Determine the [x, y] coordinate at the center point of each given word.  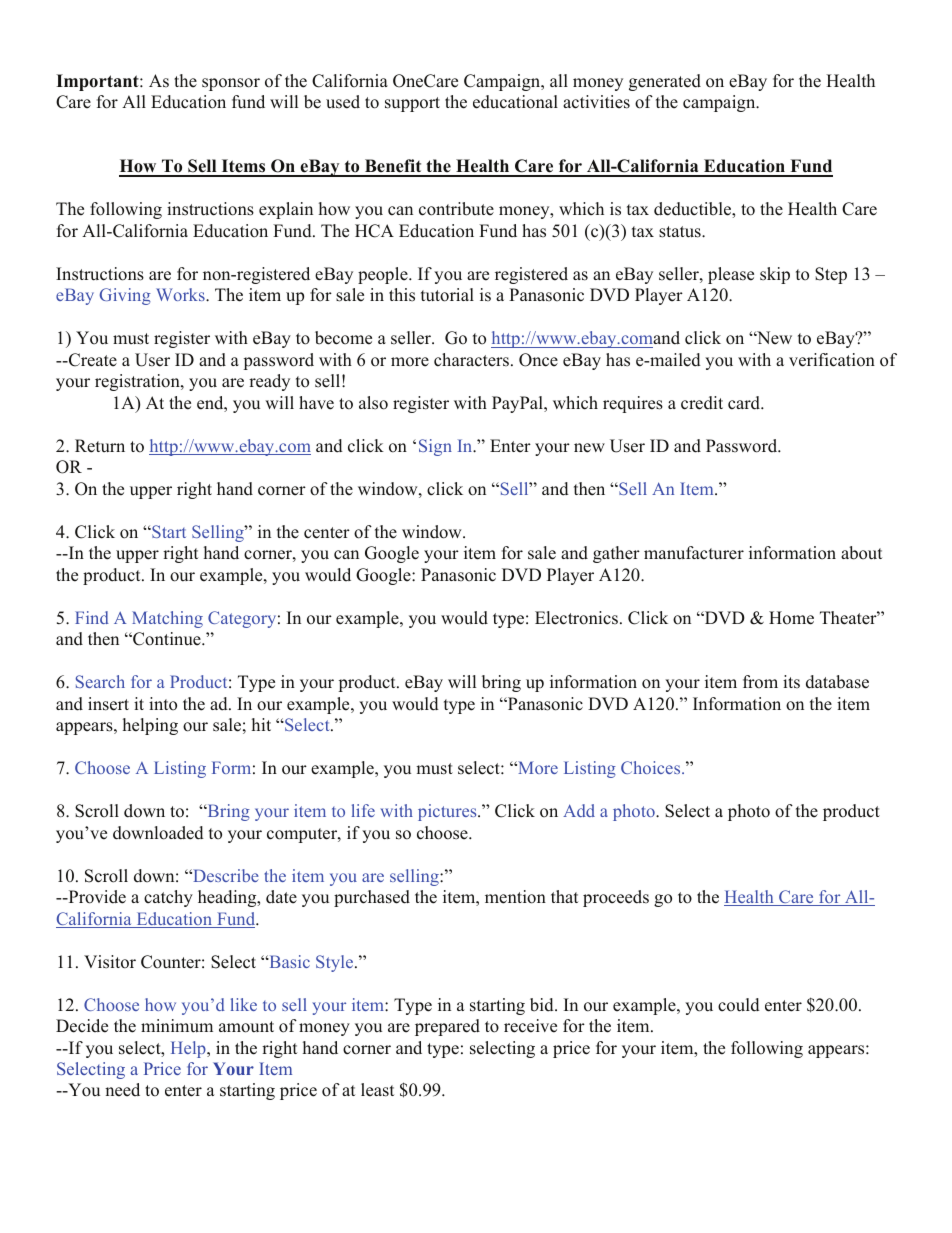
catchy [168, 898]
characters [471, 360]
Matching [167, 619]
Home [791, 618]
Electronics [576, 618]
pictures [448, 812]
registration [138, 382]
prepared [447, 1027]
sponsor [231, 84]
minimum [177, 1026]
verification [832, 360]
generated [665, 82]
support [412, 104]
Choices [652, 767]
